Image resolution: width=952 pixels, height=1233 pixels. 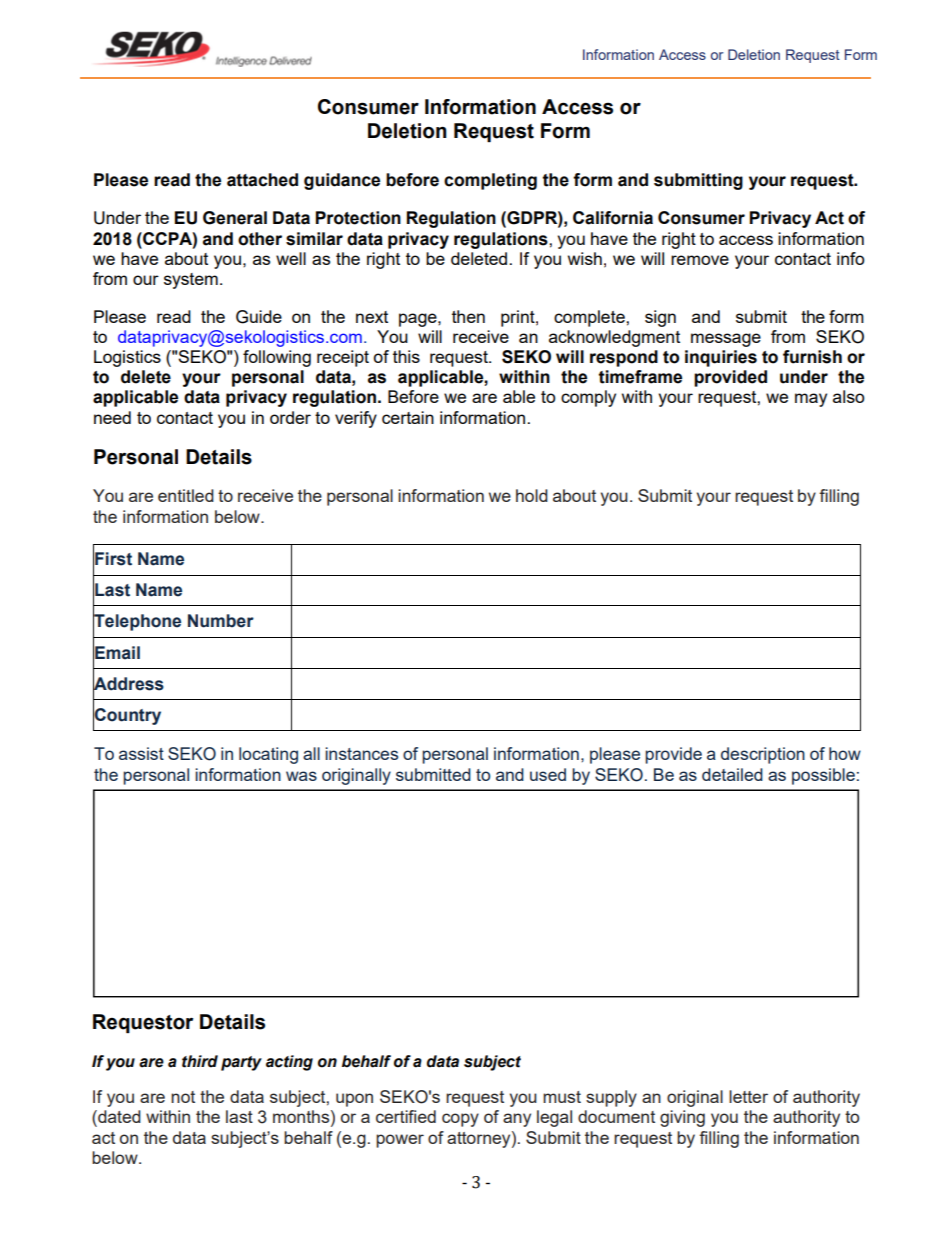 I want to click on not, so click(x=183, y=1097).
